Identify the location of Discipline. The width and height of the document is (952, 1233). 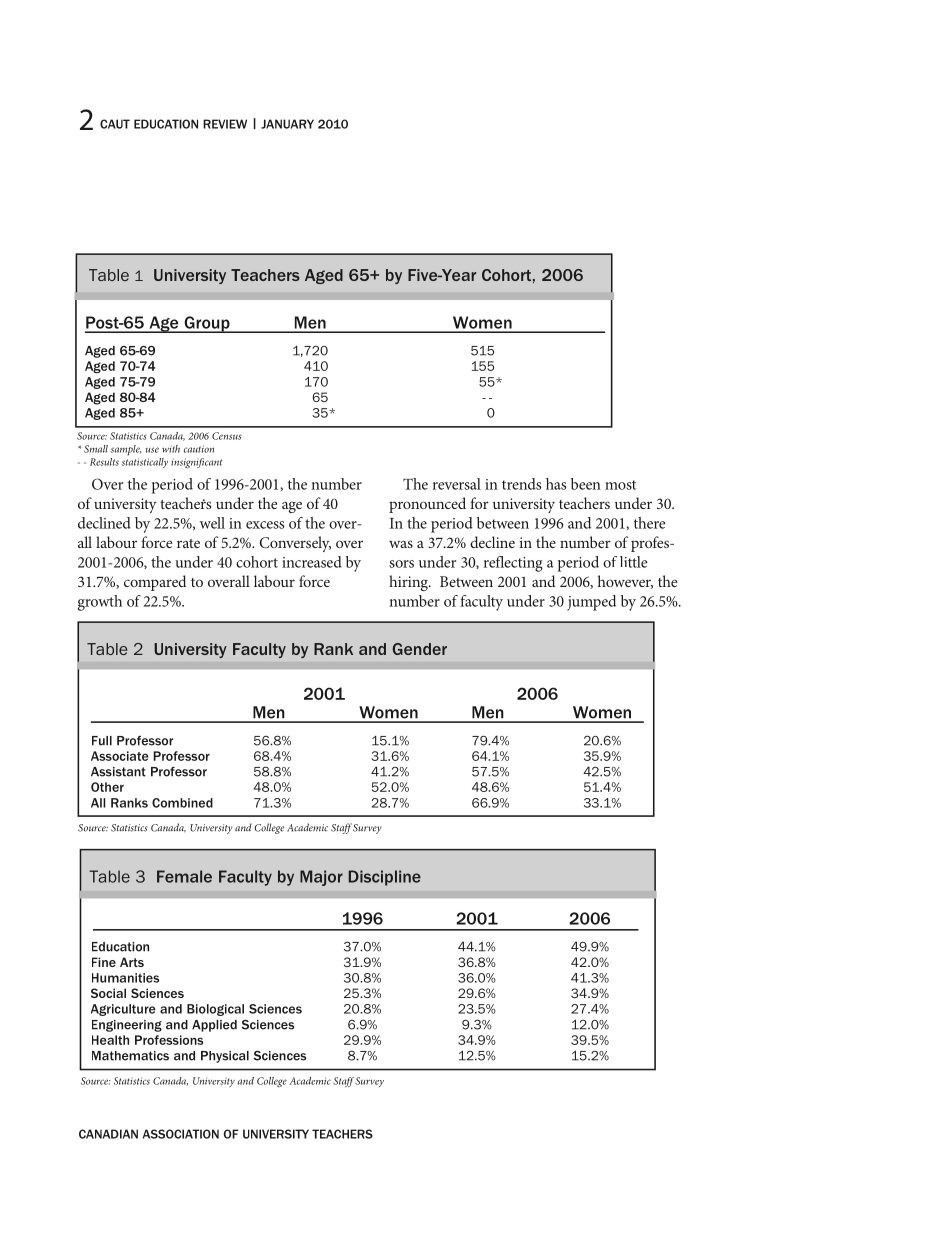
(385, 878).
